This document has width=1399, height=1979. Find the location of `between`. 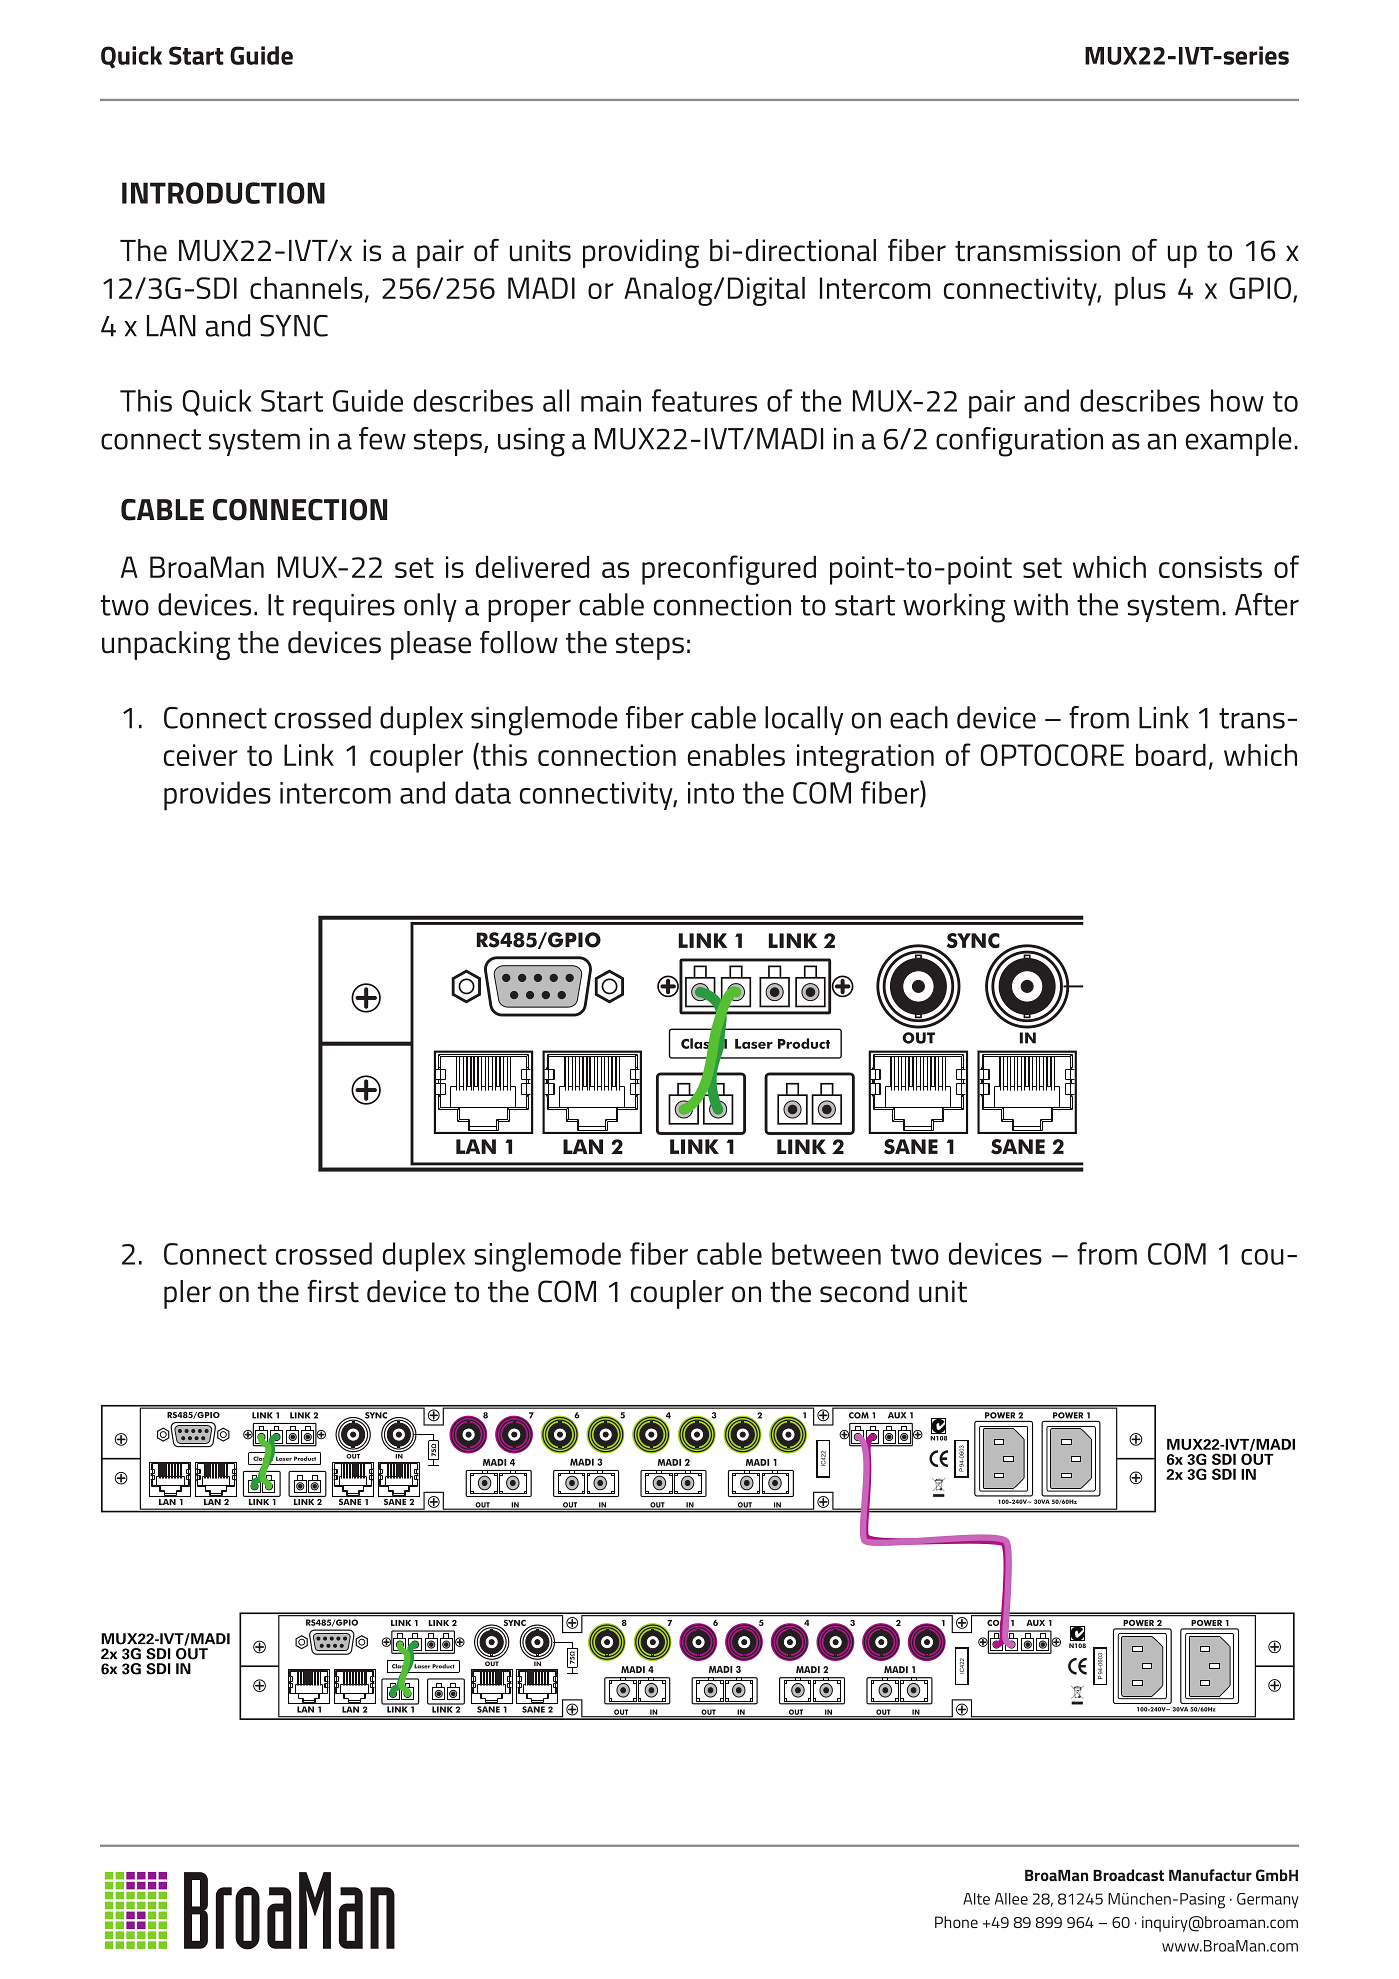

between is located at coordinates (826, 1253).
